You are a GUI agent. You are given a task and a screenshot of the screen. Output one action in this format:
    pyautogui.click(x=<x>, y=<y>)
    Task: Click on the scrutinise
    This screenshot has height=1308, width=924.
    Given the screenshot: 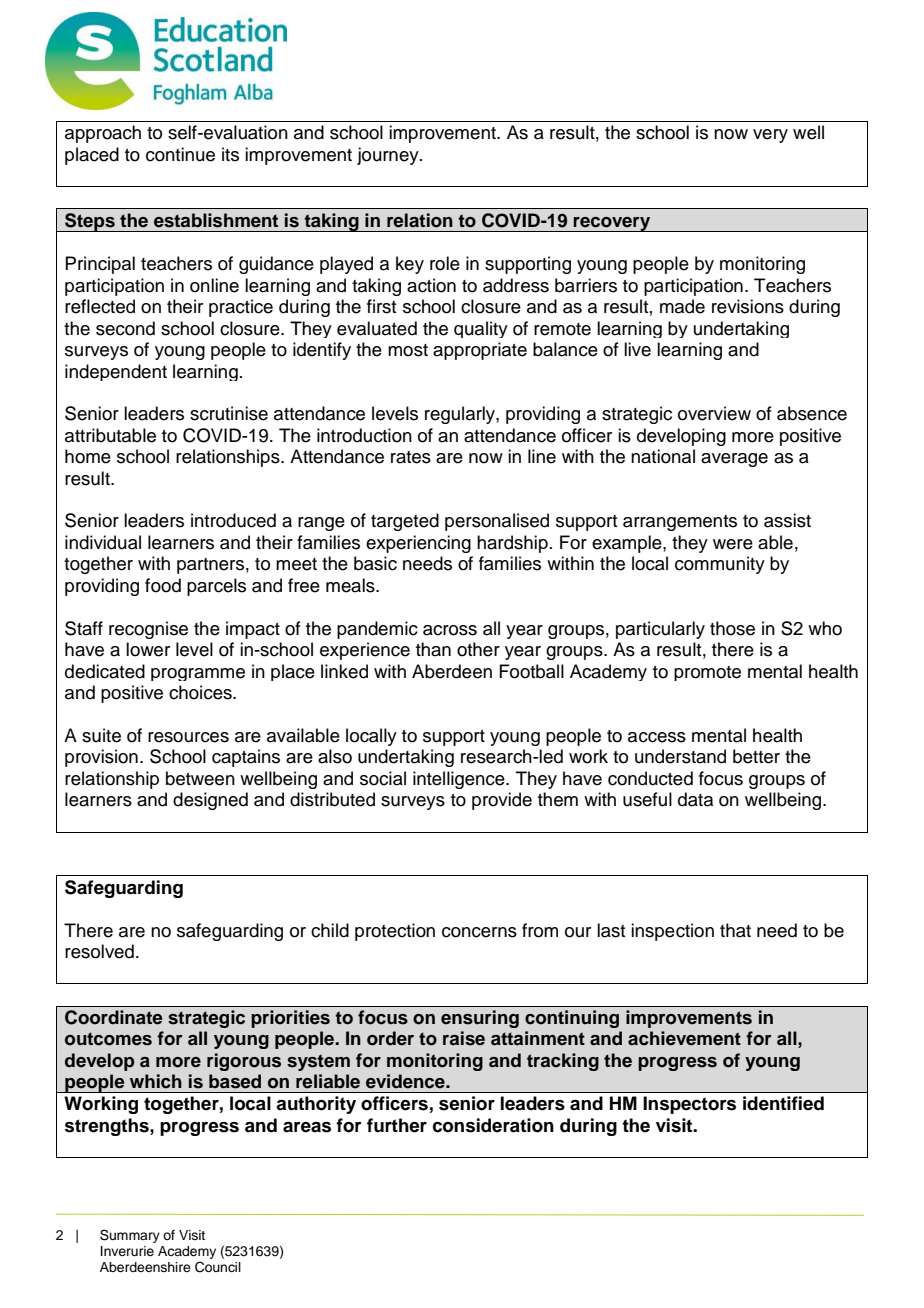 What is the action you would take?
    pyautogui.click(x=229, y=413)
